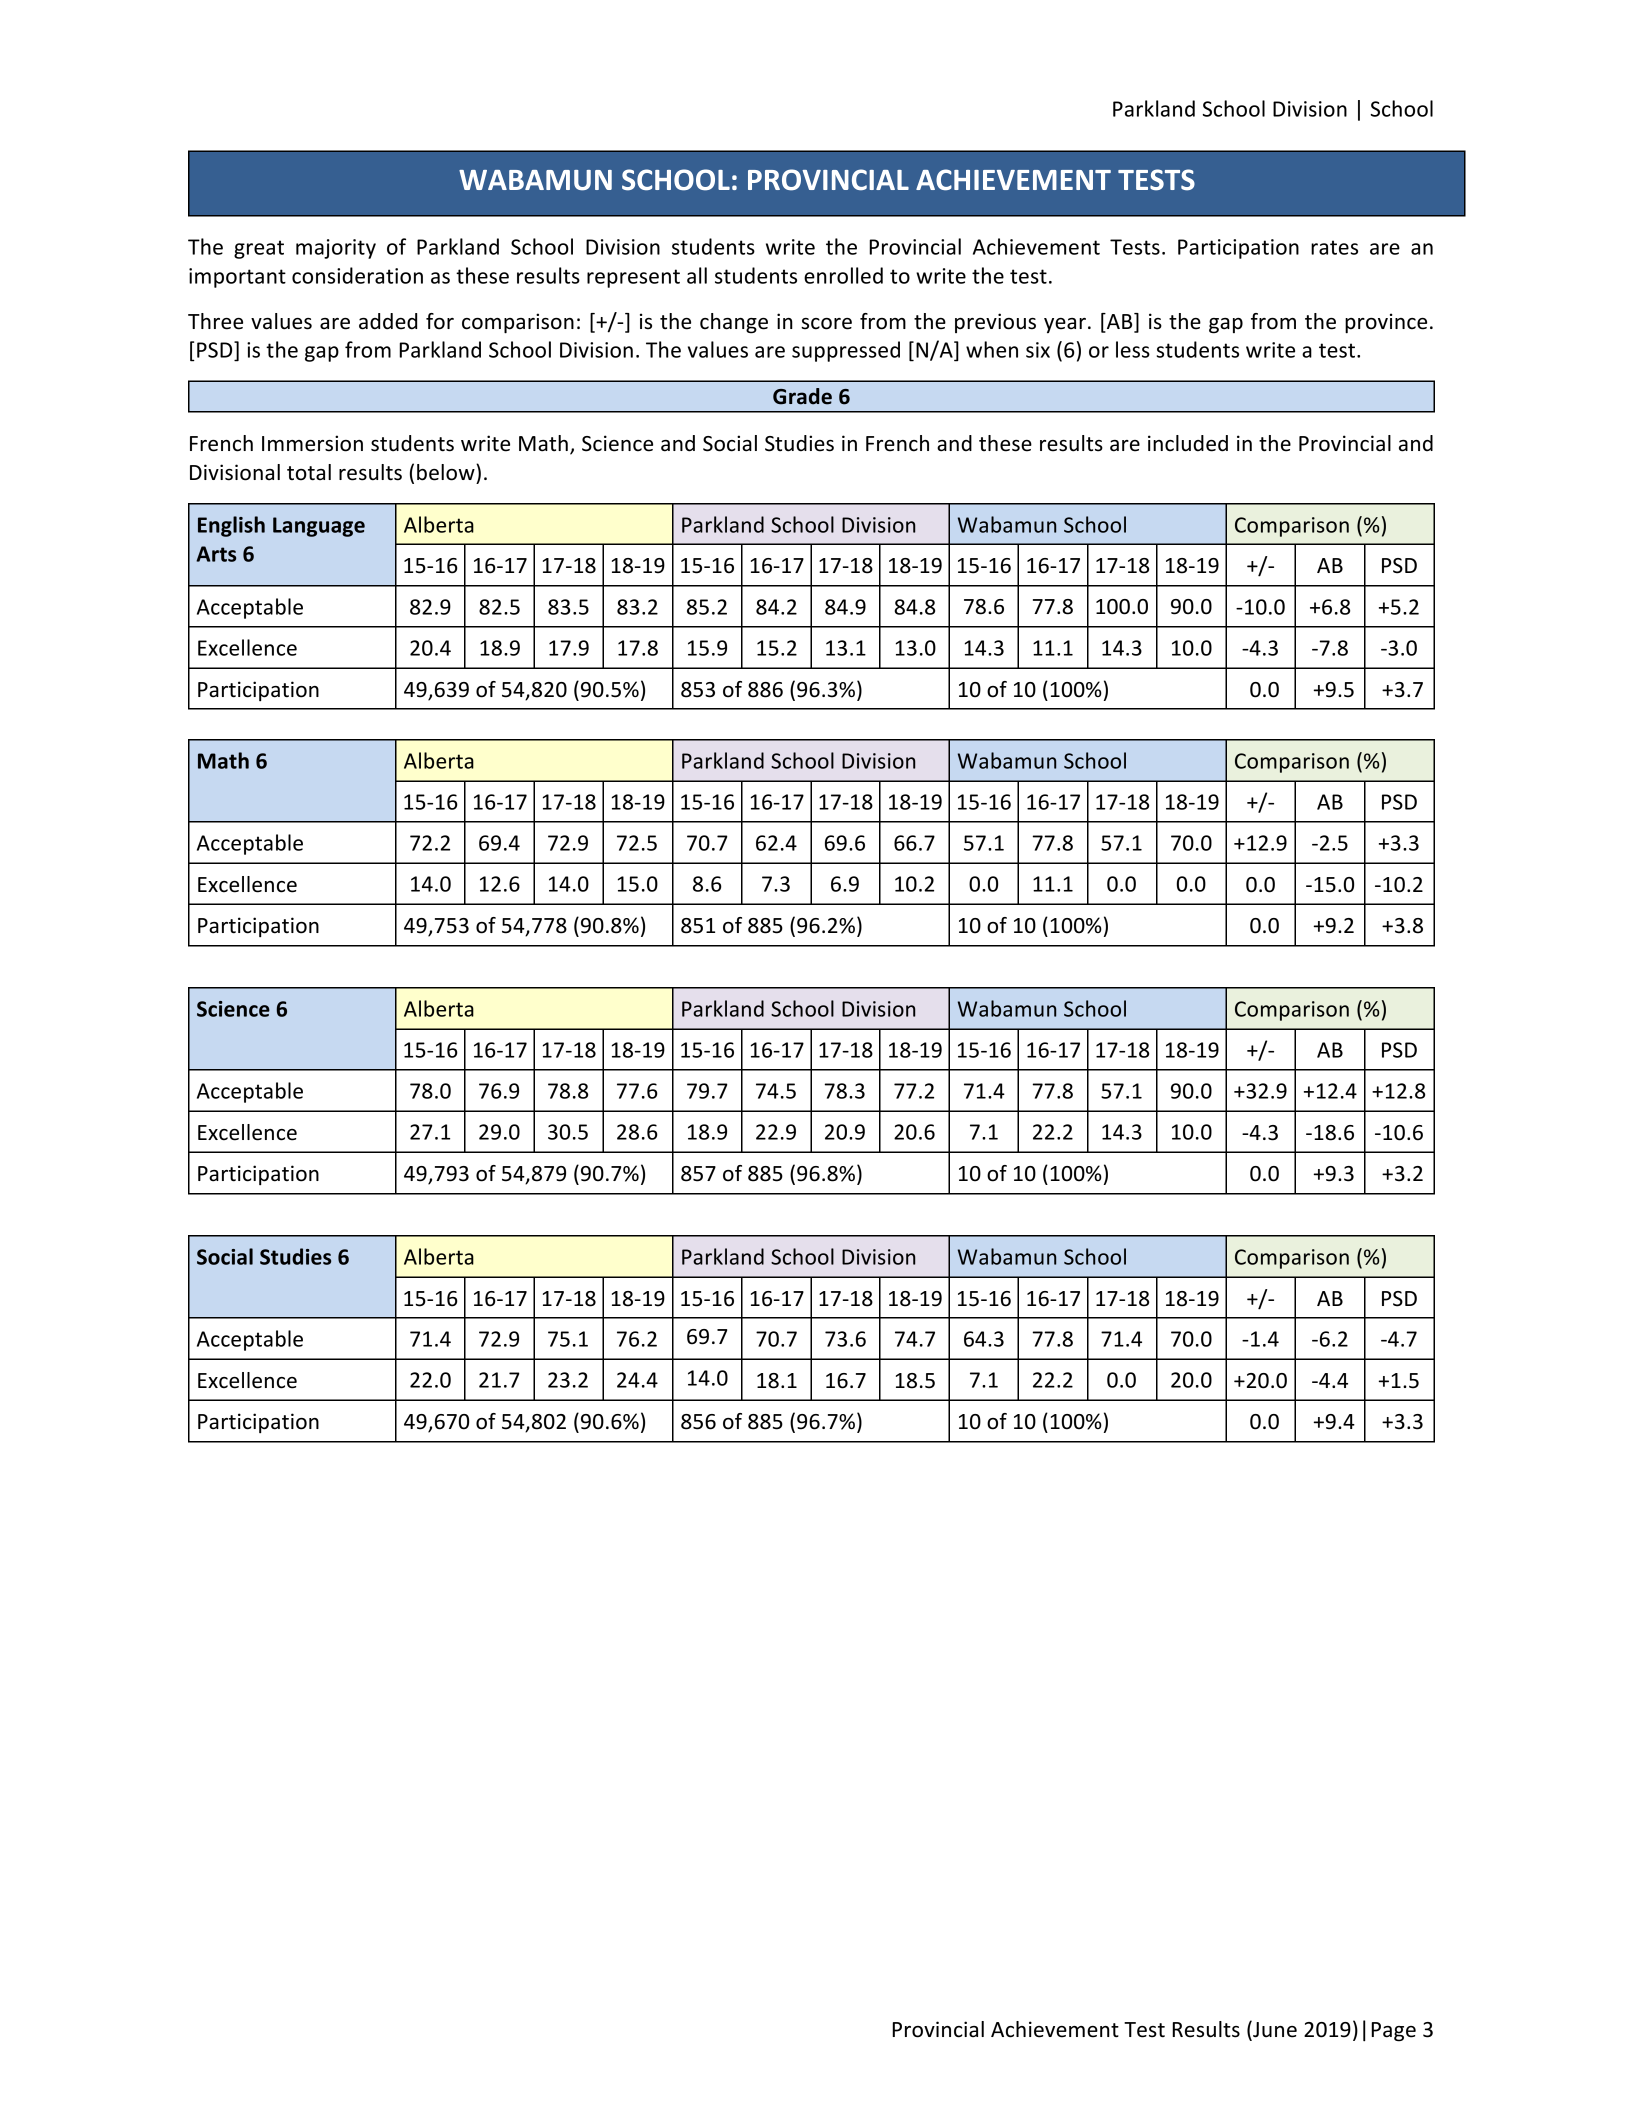  Describe the element at coordinates (231, 526) in the screenshot. I see `English` at that location.
